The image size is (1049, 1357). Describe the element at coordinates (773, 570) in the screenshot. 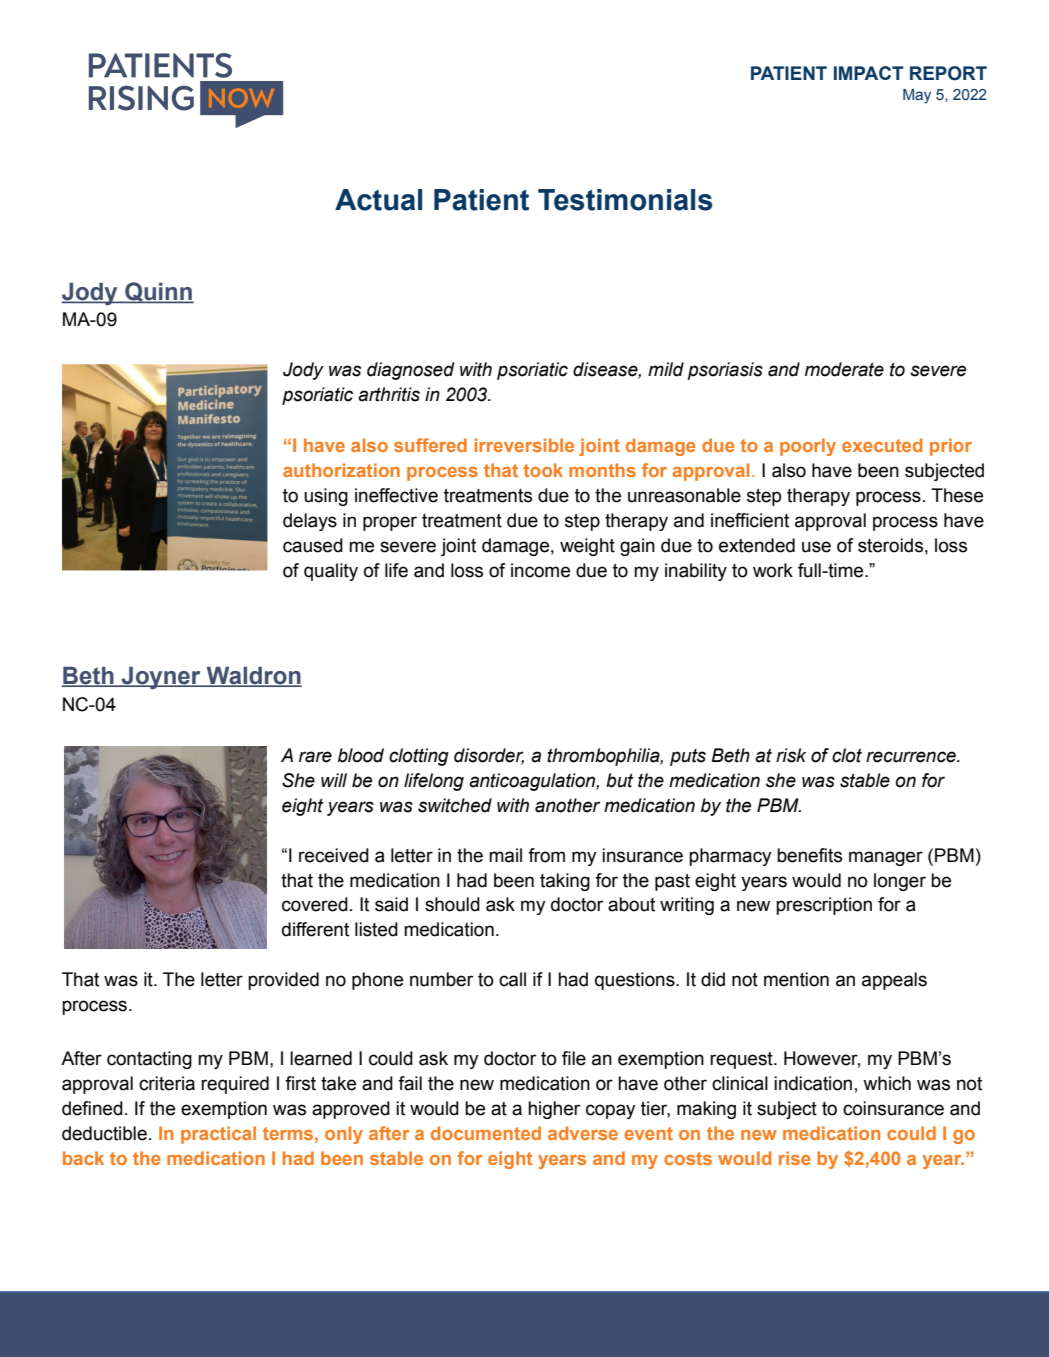

I see `work` at that location.
